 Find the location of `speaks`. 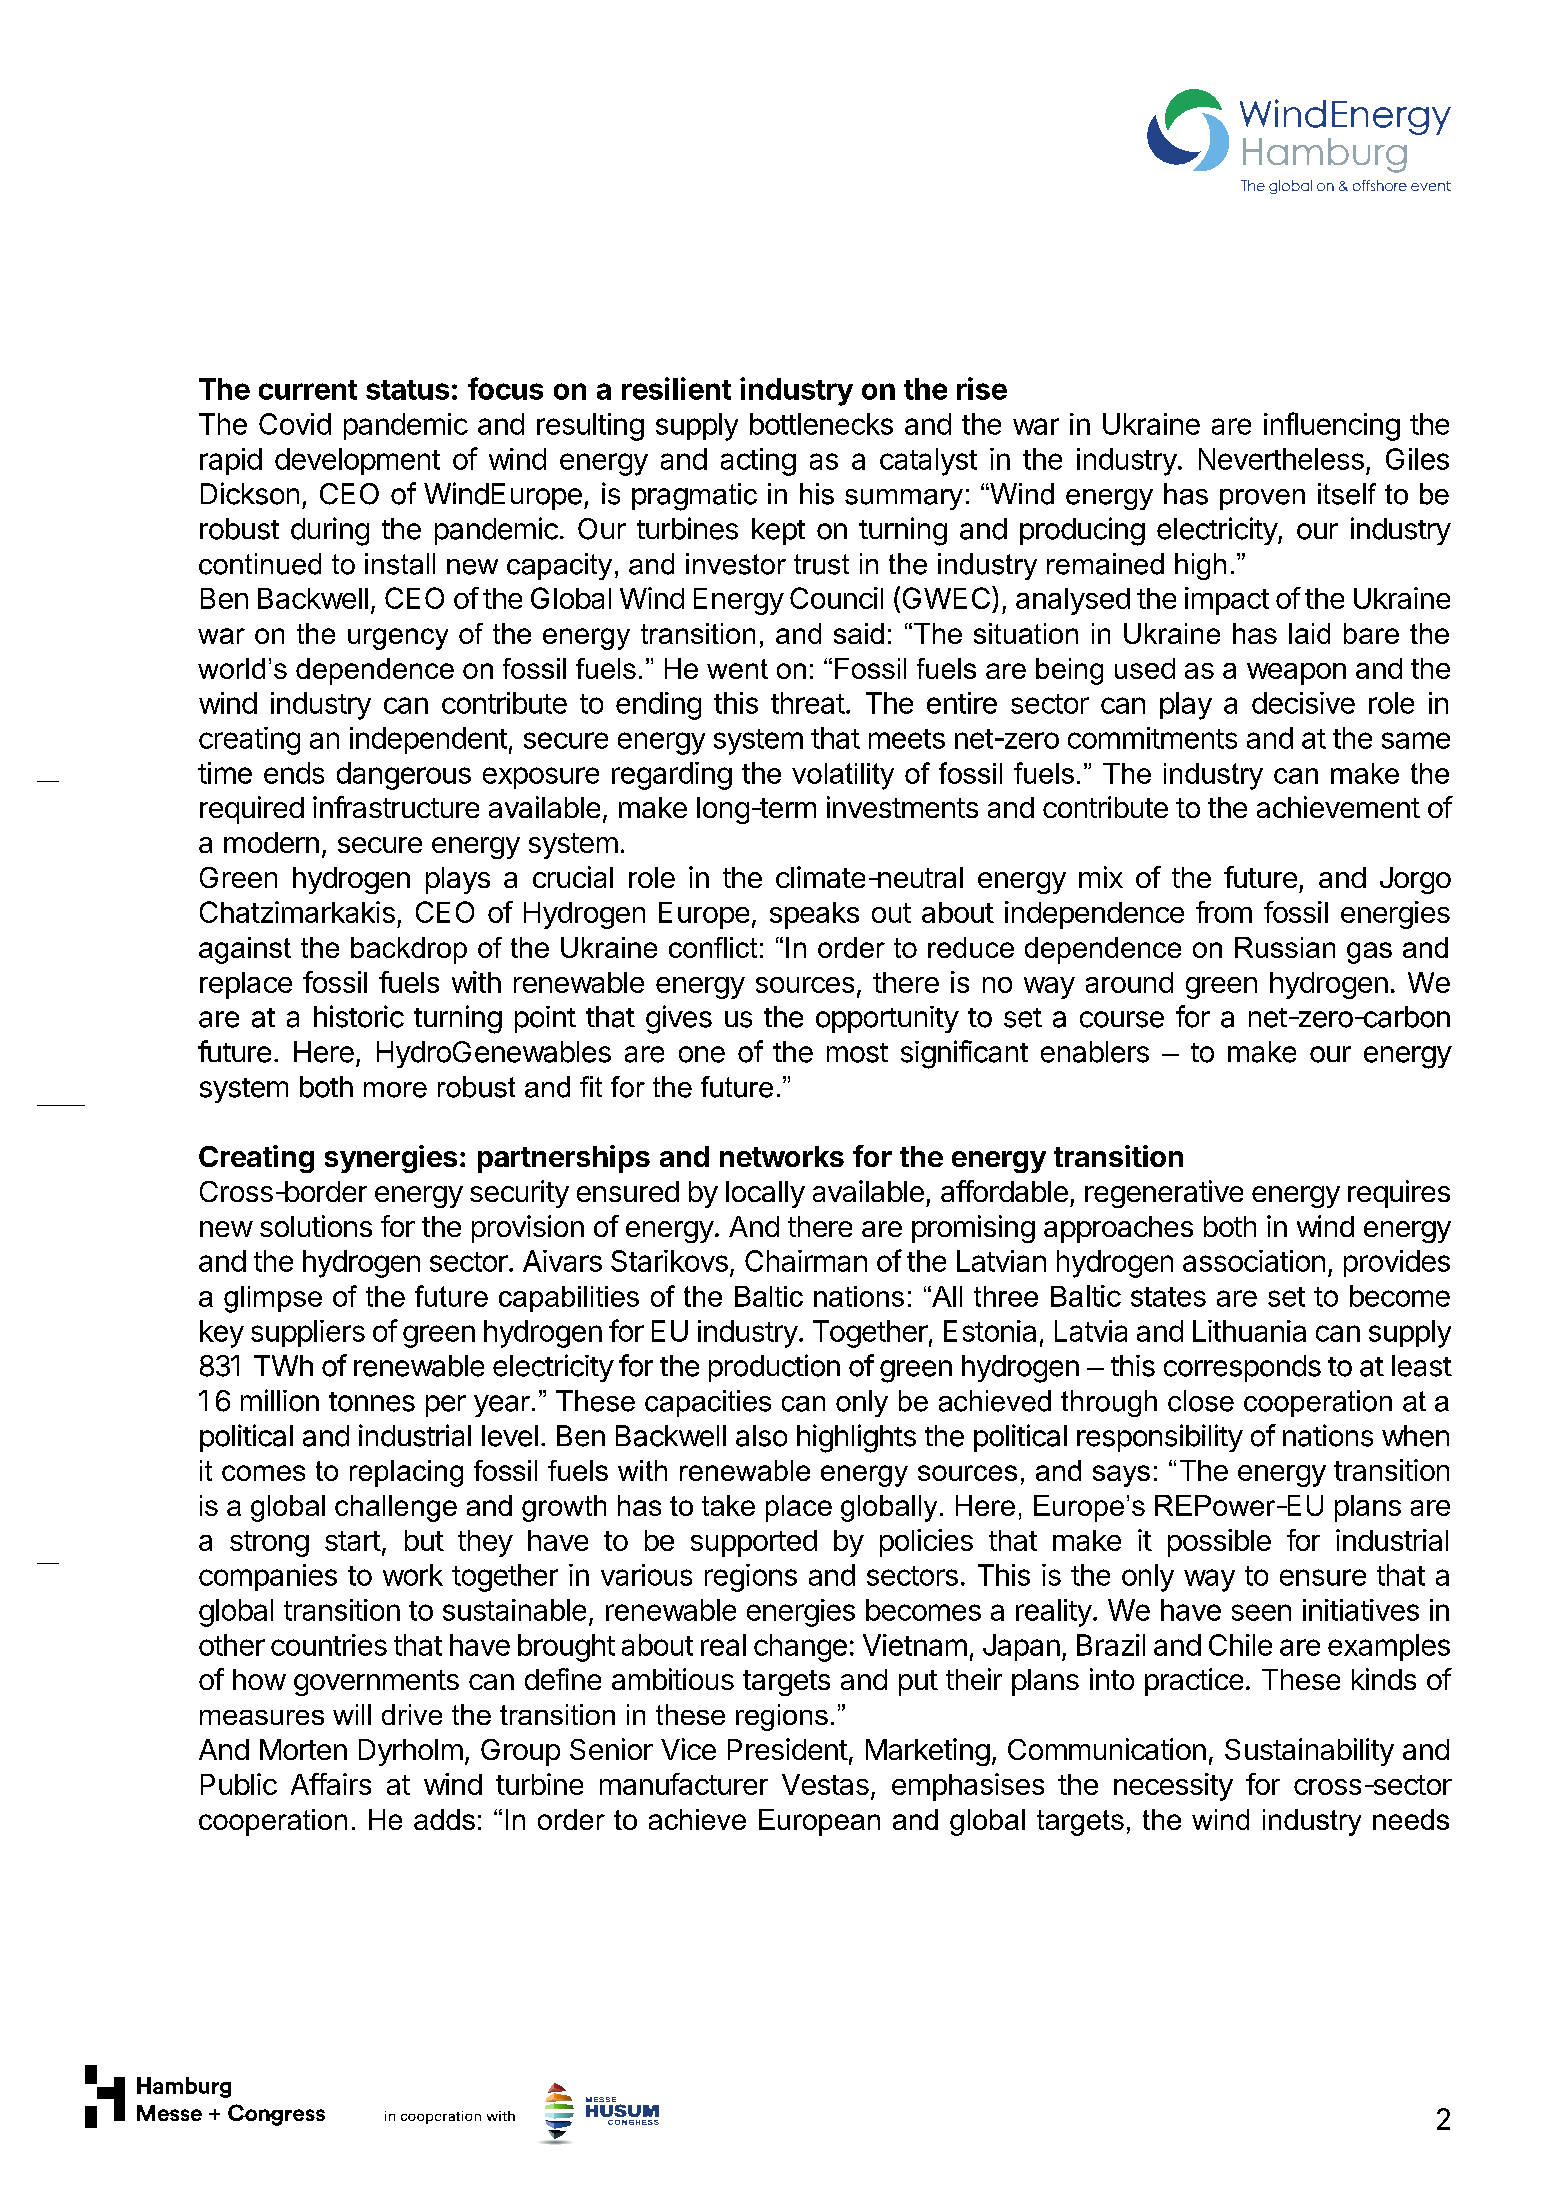

speaks is located at coordinates (814, 915).
